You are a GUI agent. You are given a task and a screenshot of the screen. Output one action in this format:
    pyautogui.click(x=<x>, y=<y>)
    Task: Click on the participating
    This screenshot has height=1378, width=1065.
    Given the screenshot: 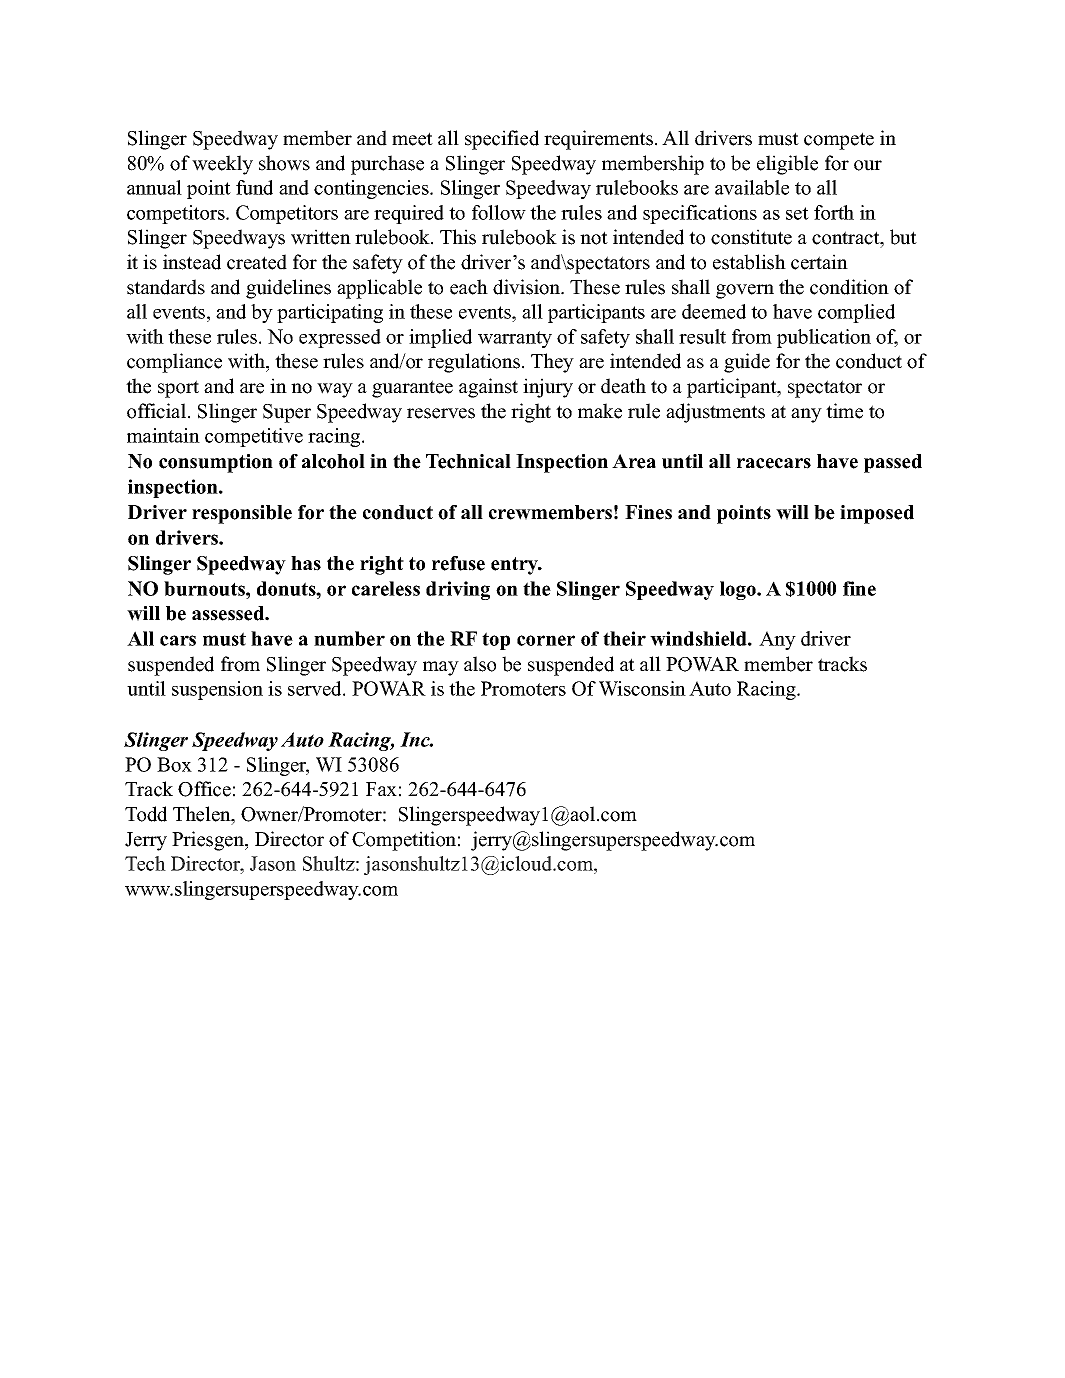 What is the action you would take?
    pyautogui.click(x=330, y=313)
